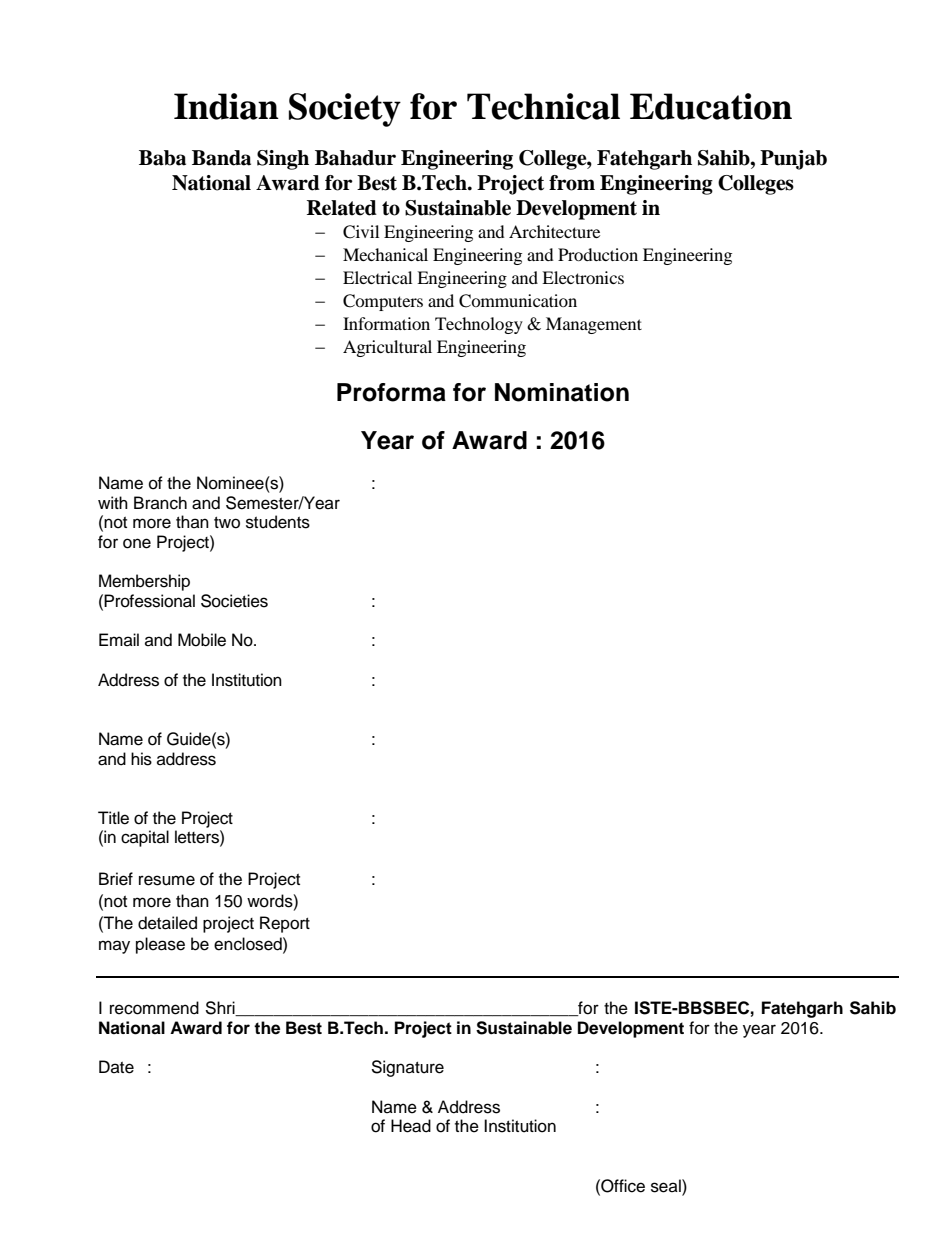 This document has height=1233, width=952. What do you see at coordinates (562, 392) in the document?
I see `Nomination` at bounding box center [562, 392].
